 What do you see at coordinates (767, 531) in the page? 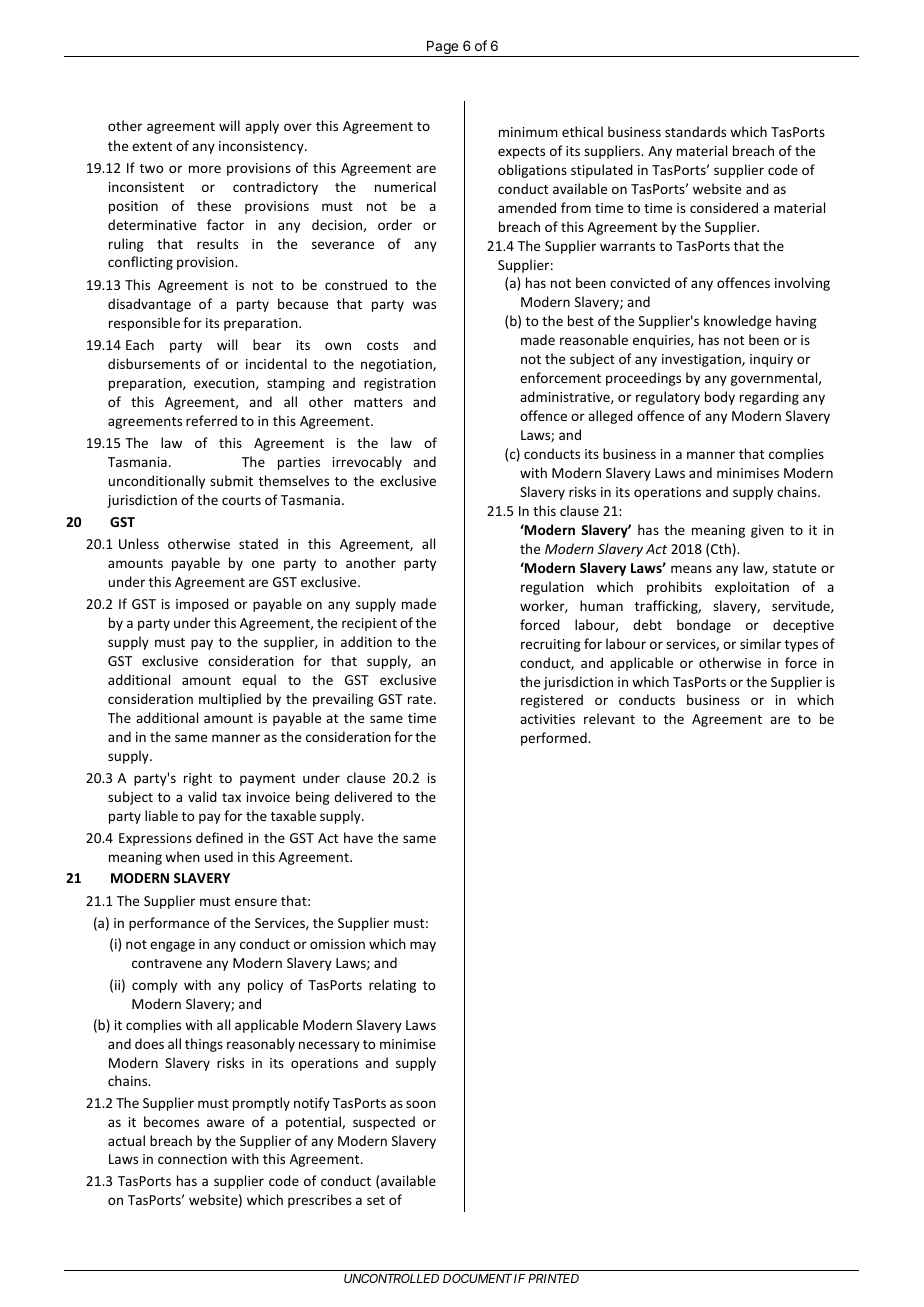
I see `given` at bounding box center [767, 531].
